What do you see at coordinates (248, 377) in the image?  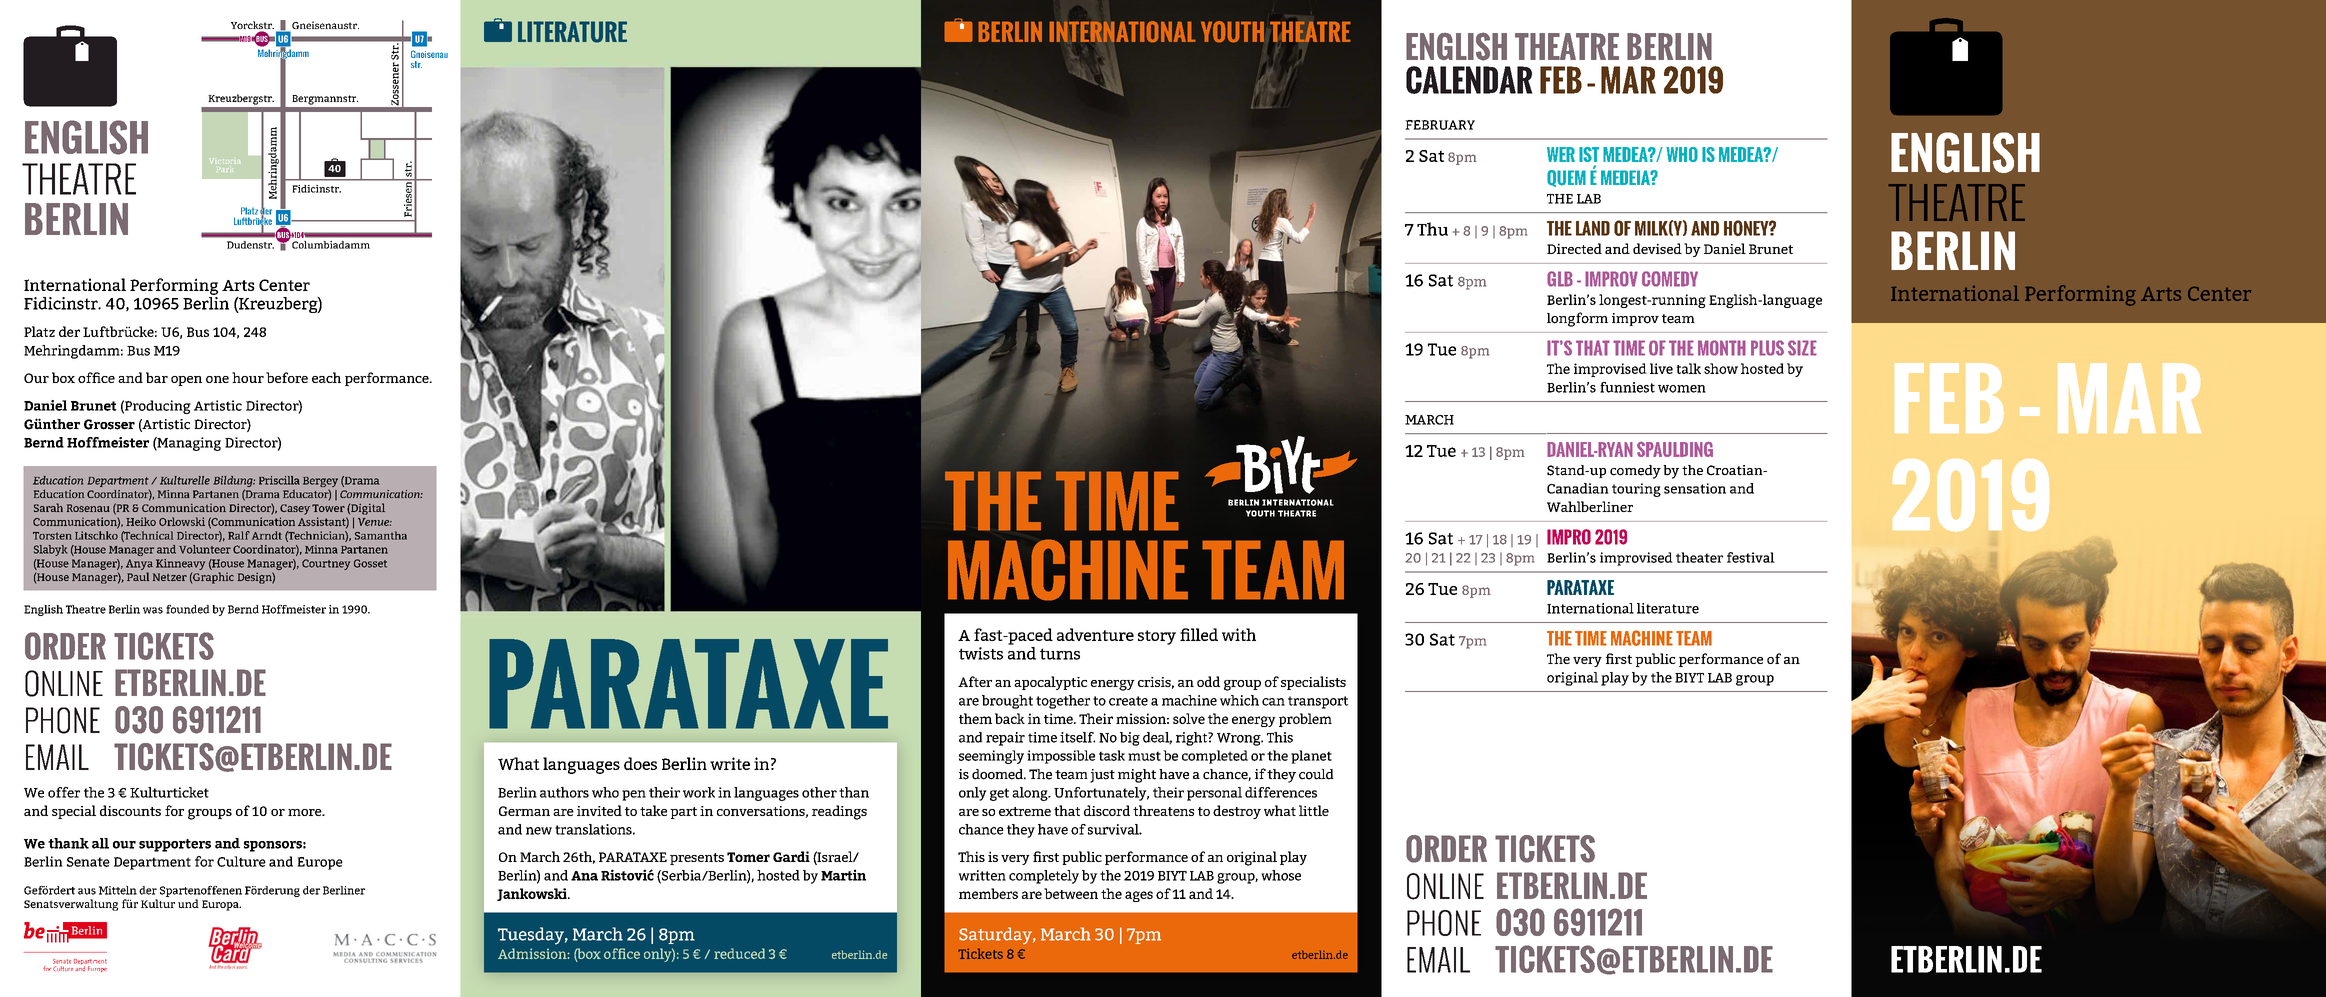 I see `hour` at bounding box center [248, 377].
